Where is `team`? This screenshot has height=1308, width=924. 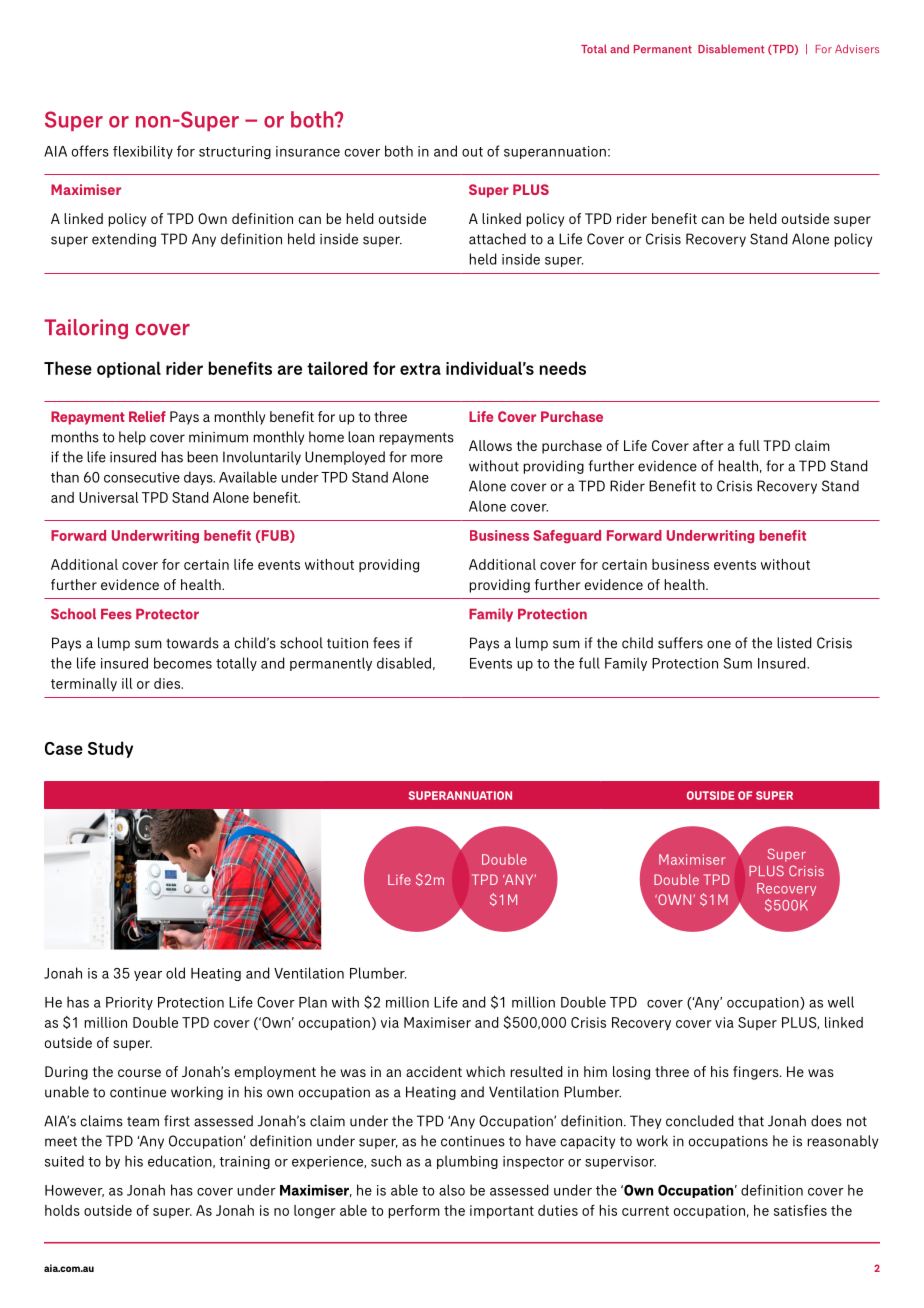
team is located at coordinates (143, 1122).
